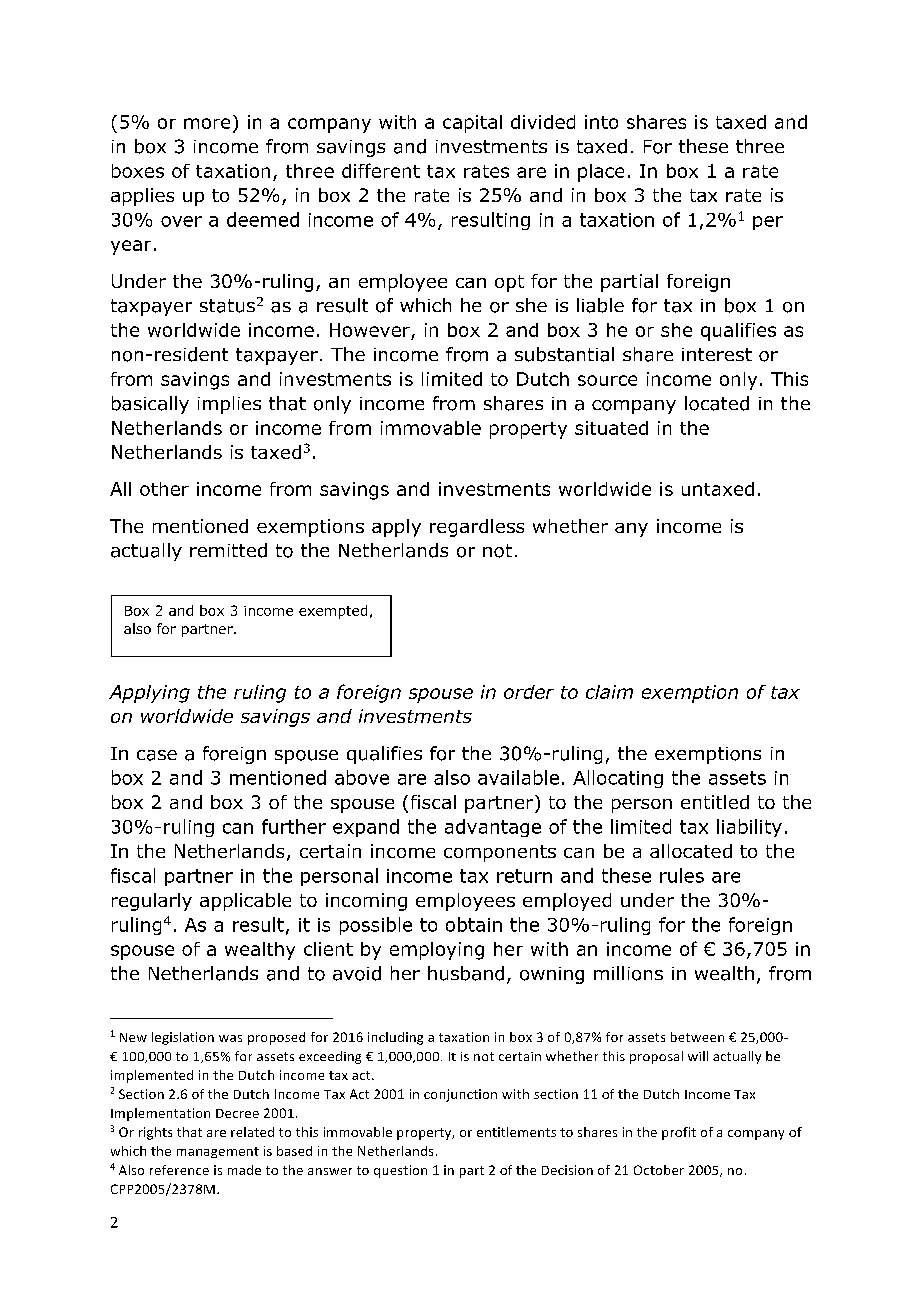  Describe the element at coordinates (609, 692) in the page. I see `claim` at that location.
